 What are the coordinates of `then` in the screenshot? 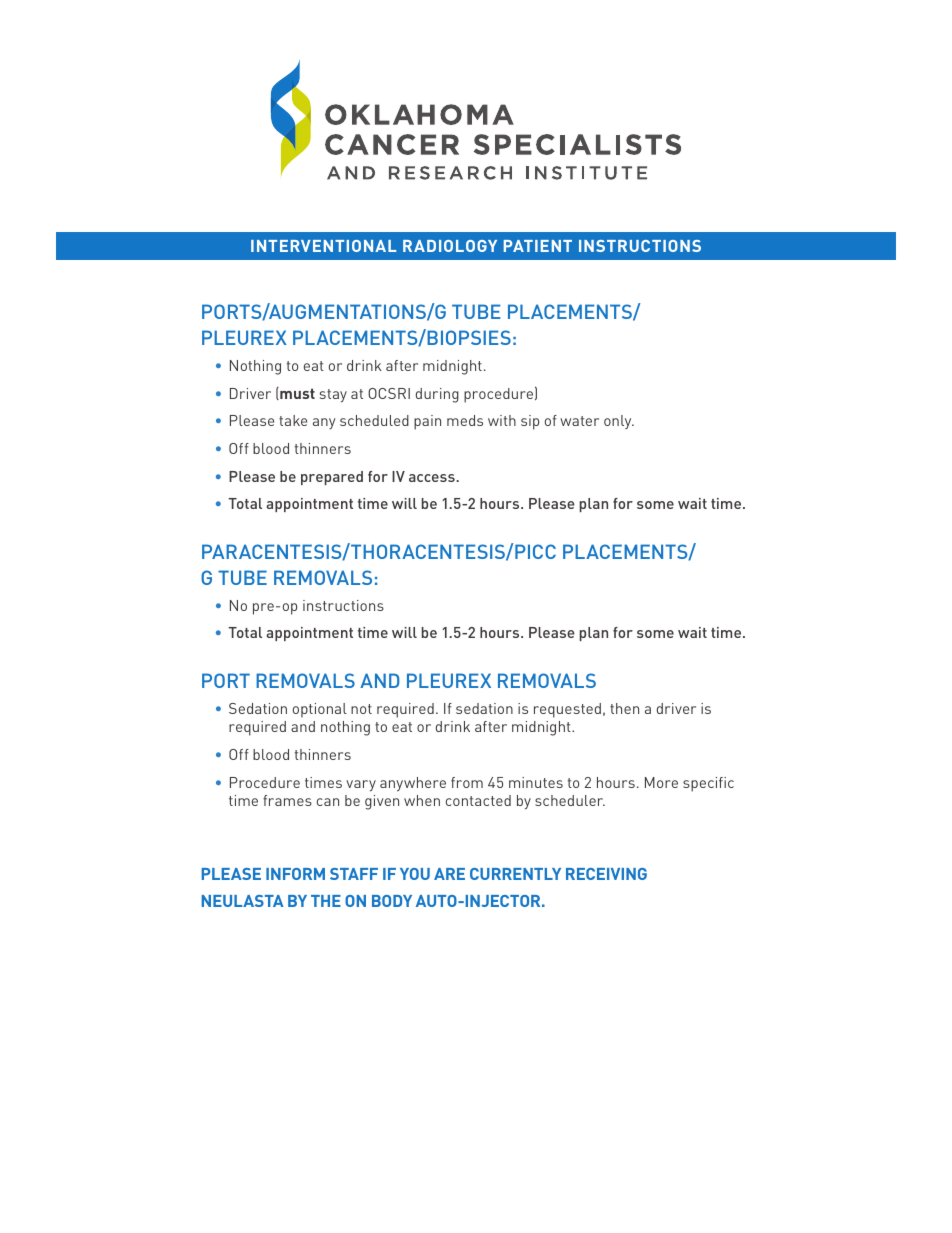 It's located at (624, 708).
